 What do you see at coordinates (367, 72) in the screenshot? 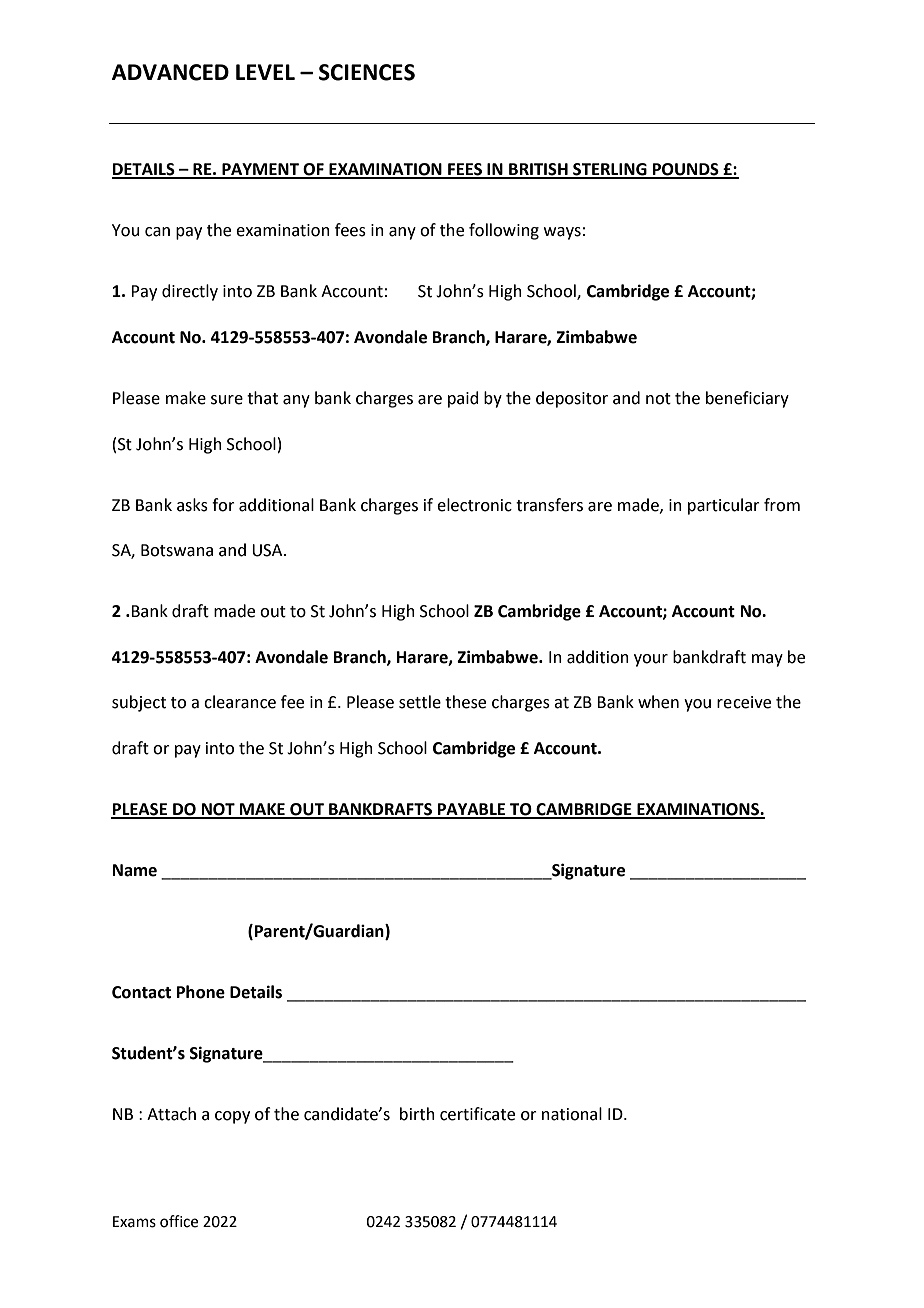
I see `SCIENCES` at bounding box center [367, 72].
